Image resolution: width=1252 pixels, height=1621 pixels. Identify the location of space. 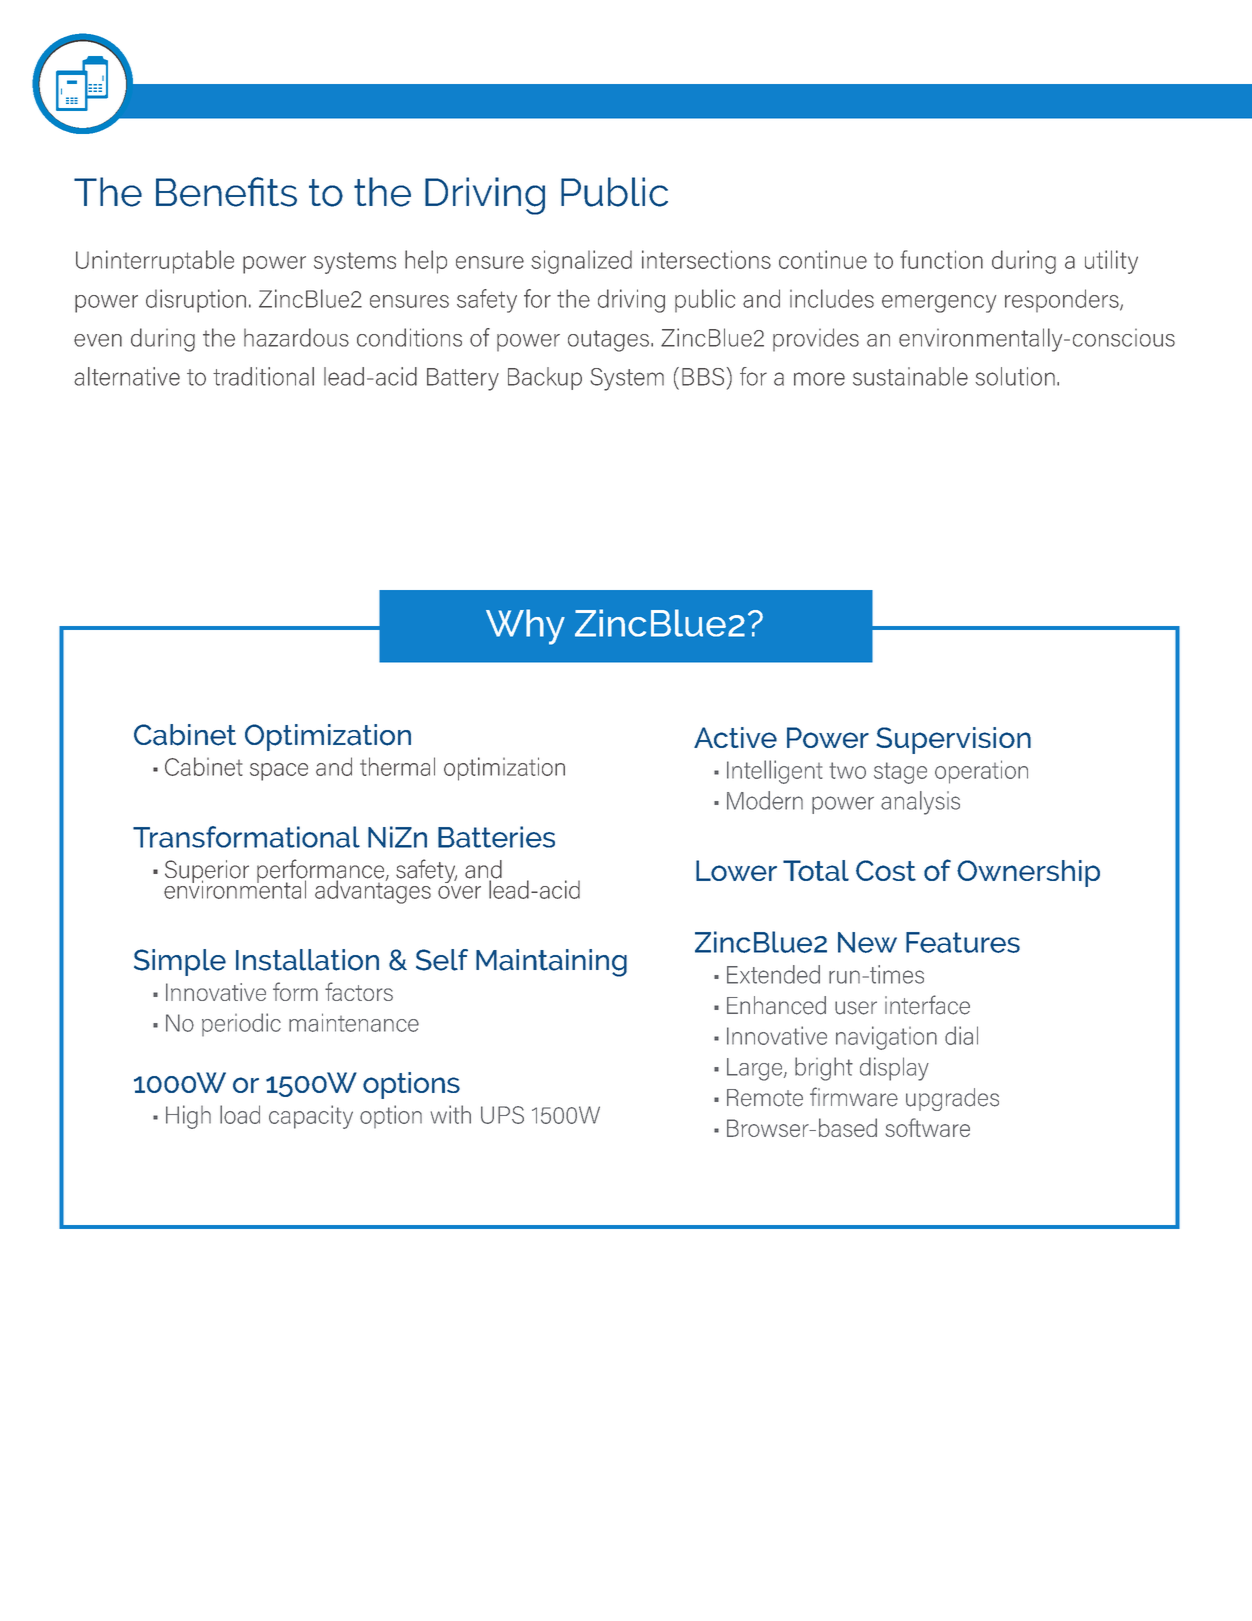
(279, 772).
